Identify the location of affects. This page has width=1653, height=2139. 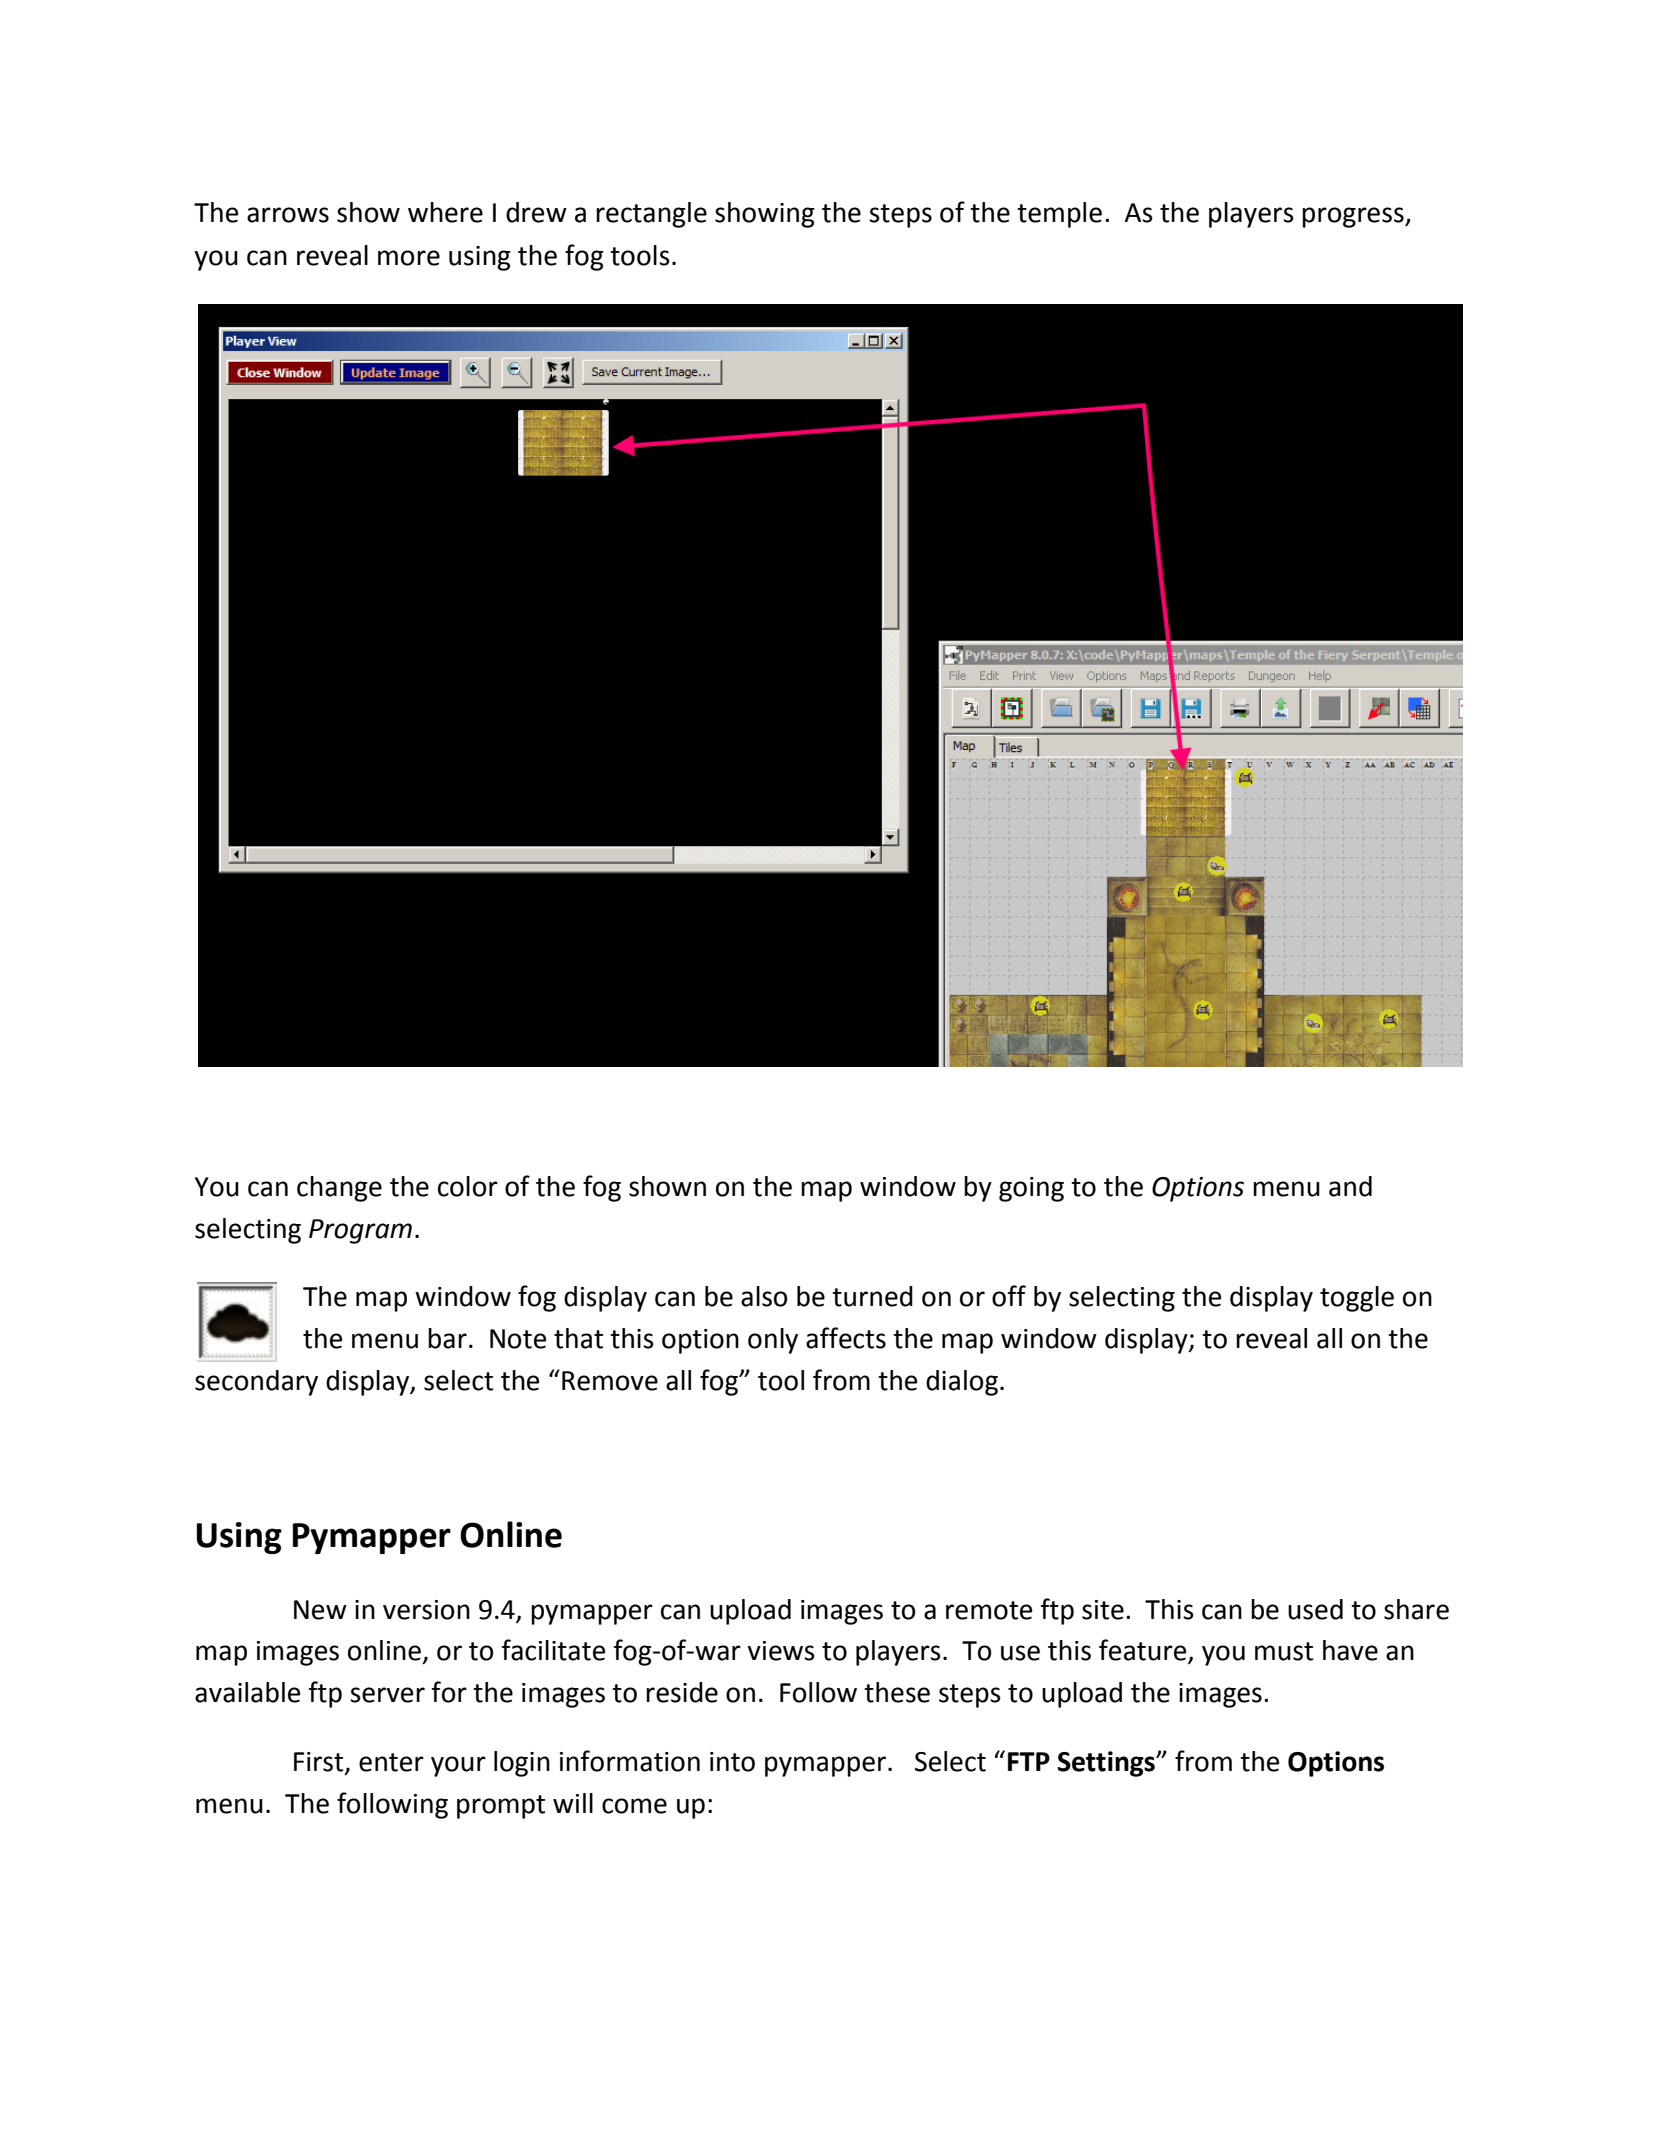
(846, 1338).
